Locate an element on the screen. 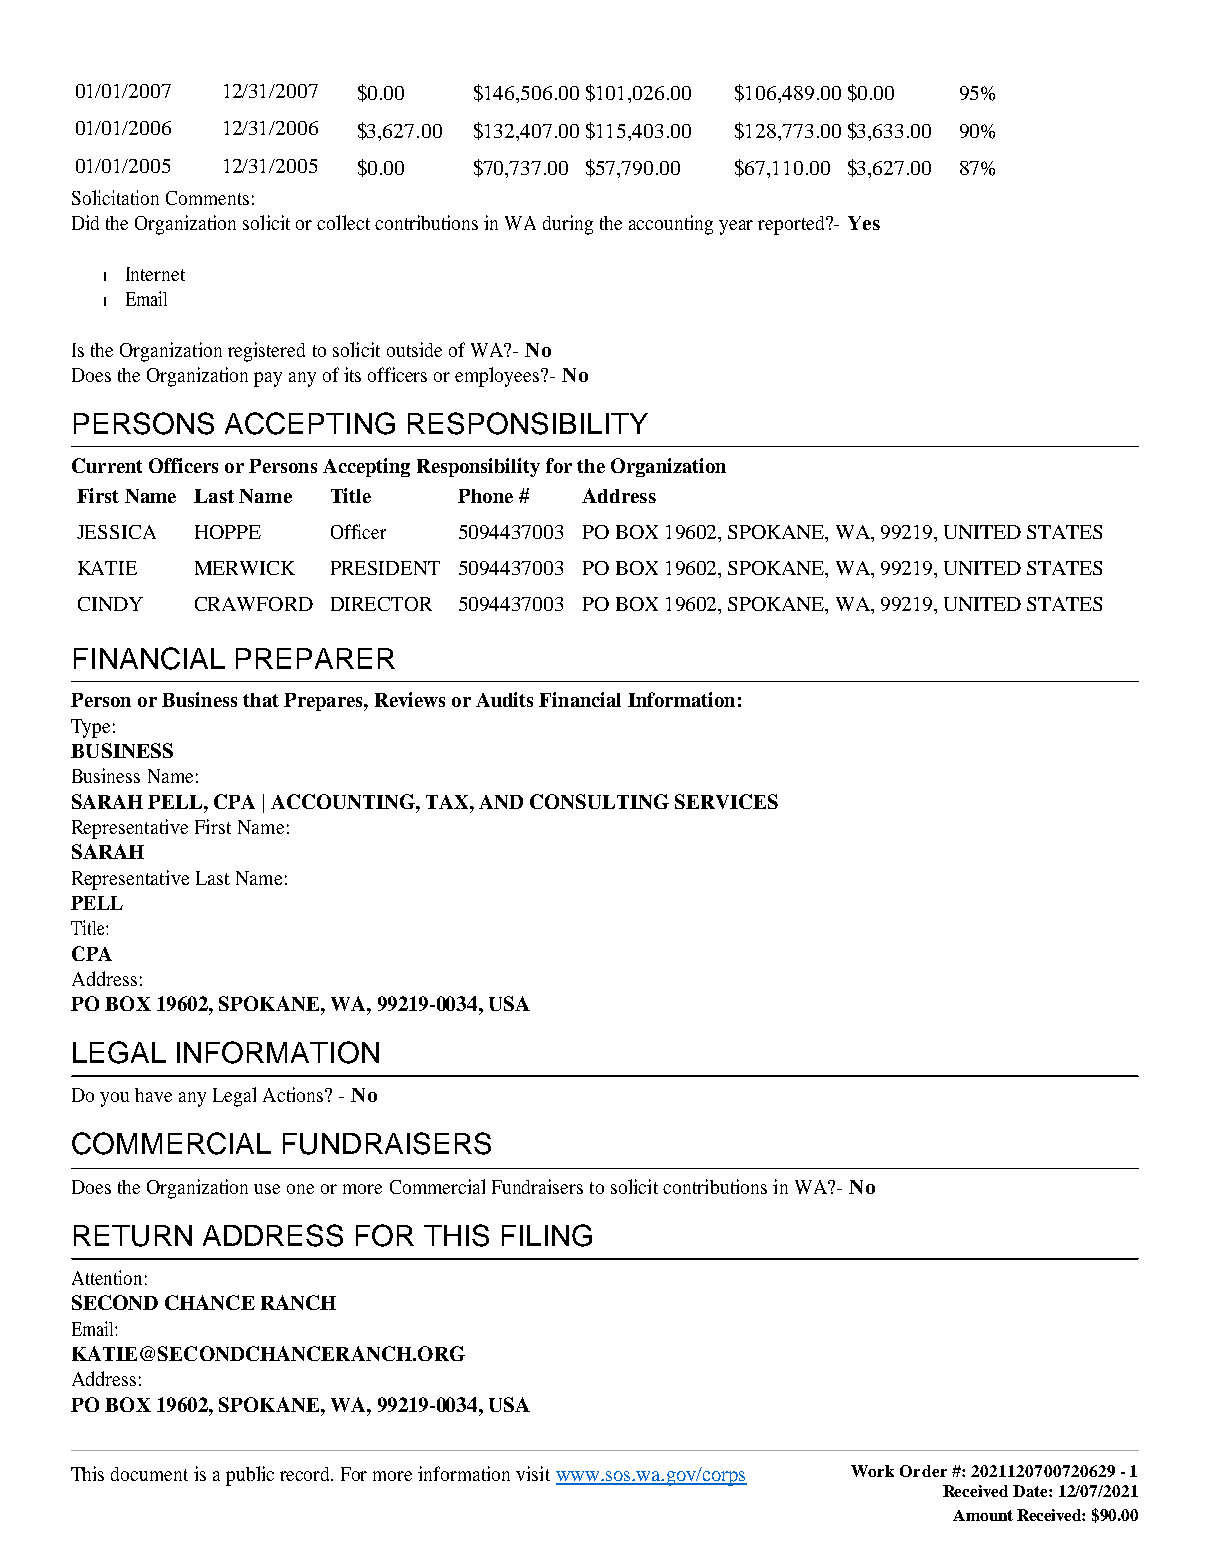 This screenshot has width=1210, height=1565. use is located at coordinates (267, 1189).
